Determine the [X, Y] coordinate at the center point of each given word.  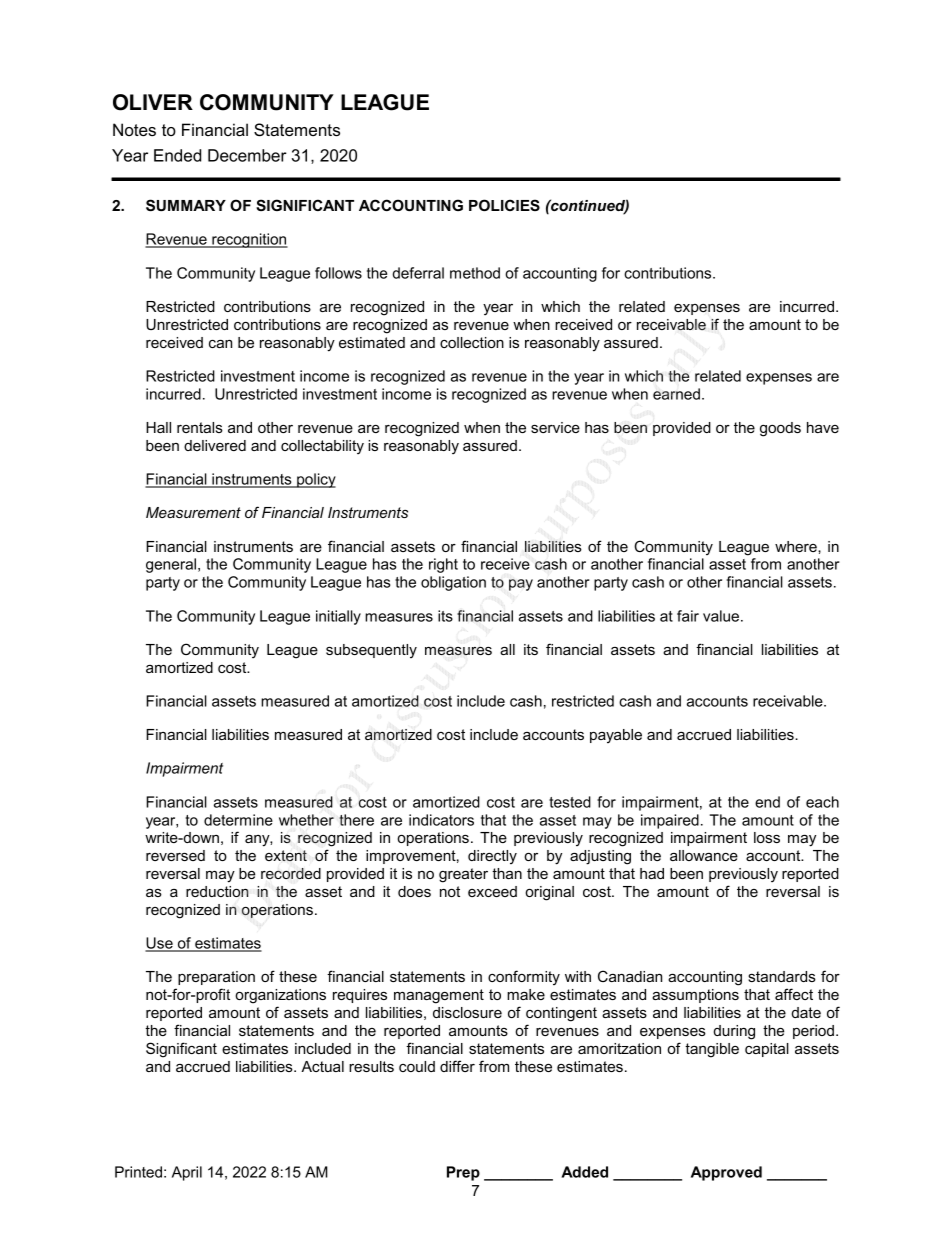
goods [780, 429]
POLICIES [504, 205]
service [555, 427]
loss [767, 837]
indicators [441, 820]
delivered [215, 445]
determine [238, 820]
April [187, 1173]
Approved [726, 1173]
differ [457, 1066]
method [475, 273]
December [247, 155]
